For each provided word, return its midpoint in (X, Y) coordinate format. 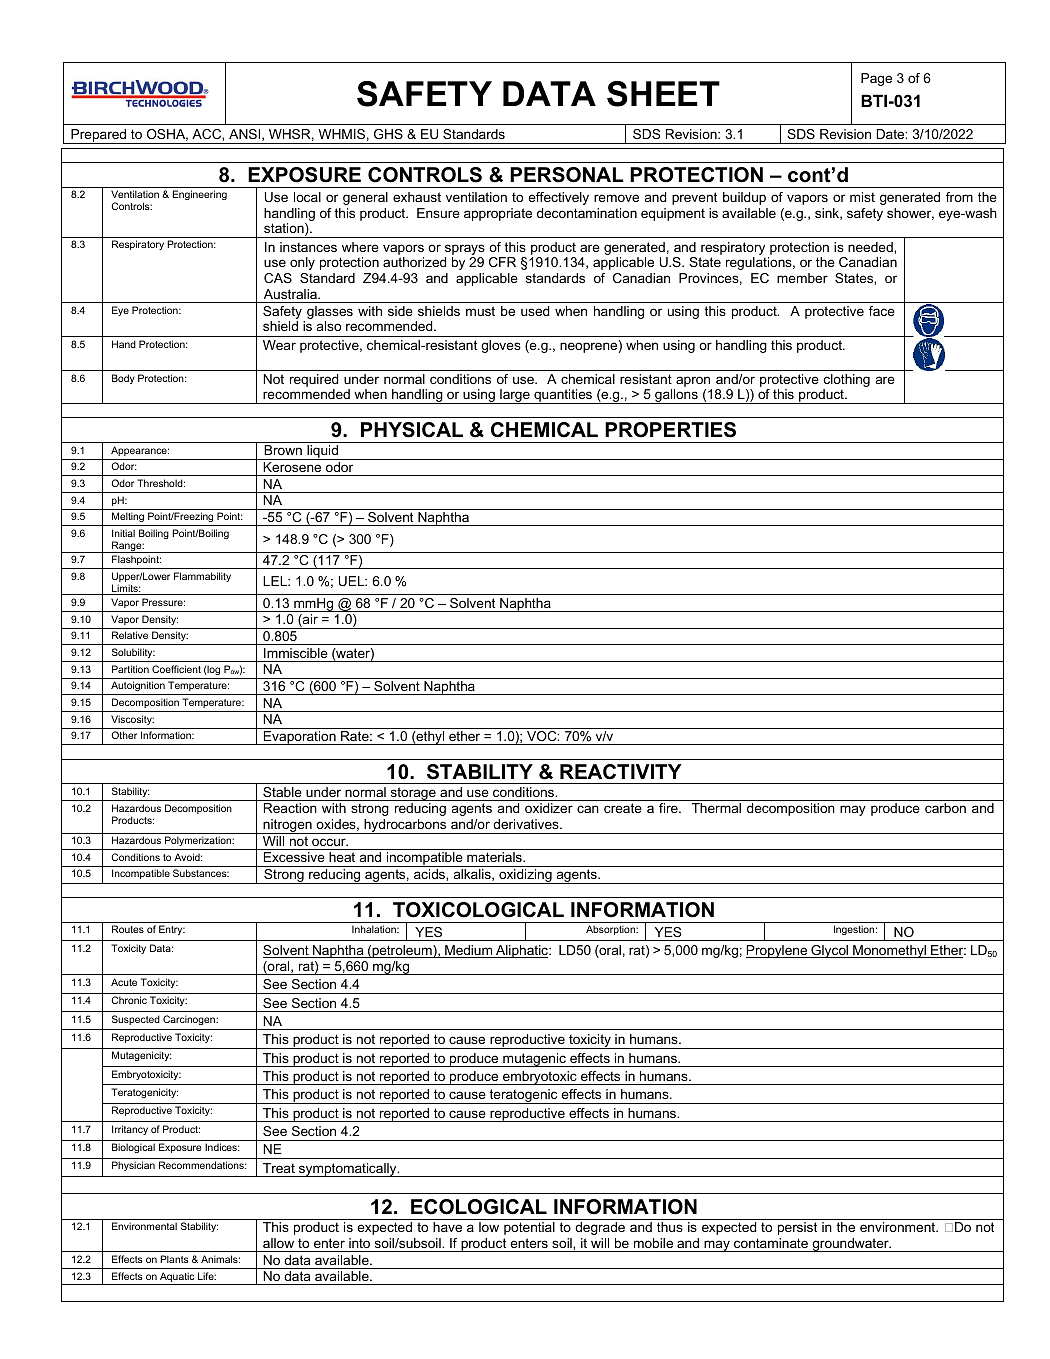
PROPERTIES (670, 430)
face (882, 311)
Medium (469, 951)
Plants (174, 1259)
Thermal (716, 808)
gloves (501, 346)
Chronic (129, 1000)
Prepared (99, 136)
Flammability (202, 577)
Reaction (290, 808)
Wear (279, 345)
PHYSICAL (412, 430)
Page (876, 79)
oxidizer (549, 808)
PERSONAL (567, 175)
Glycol (830, 951)
